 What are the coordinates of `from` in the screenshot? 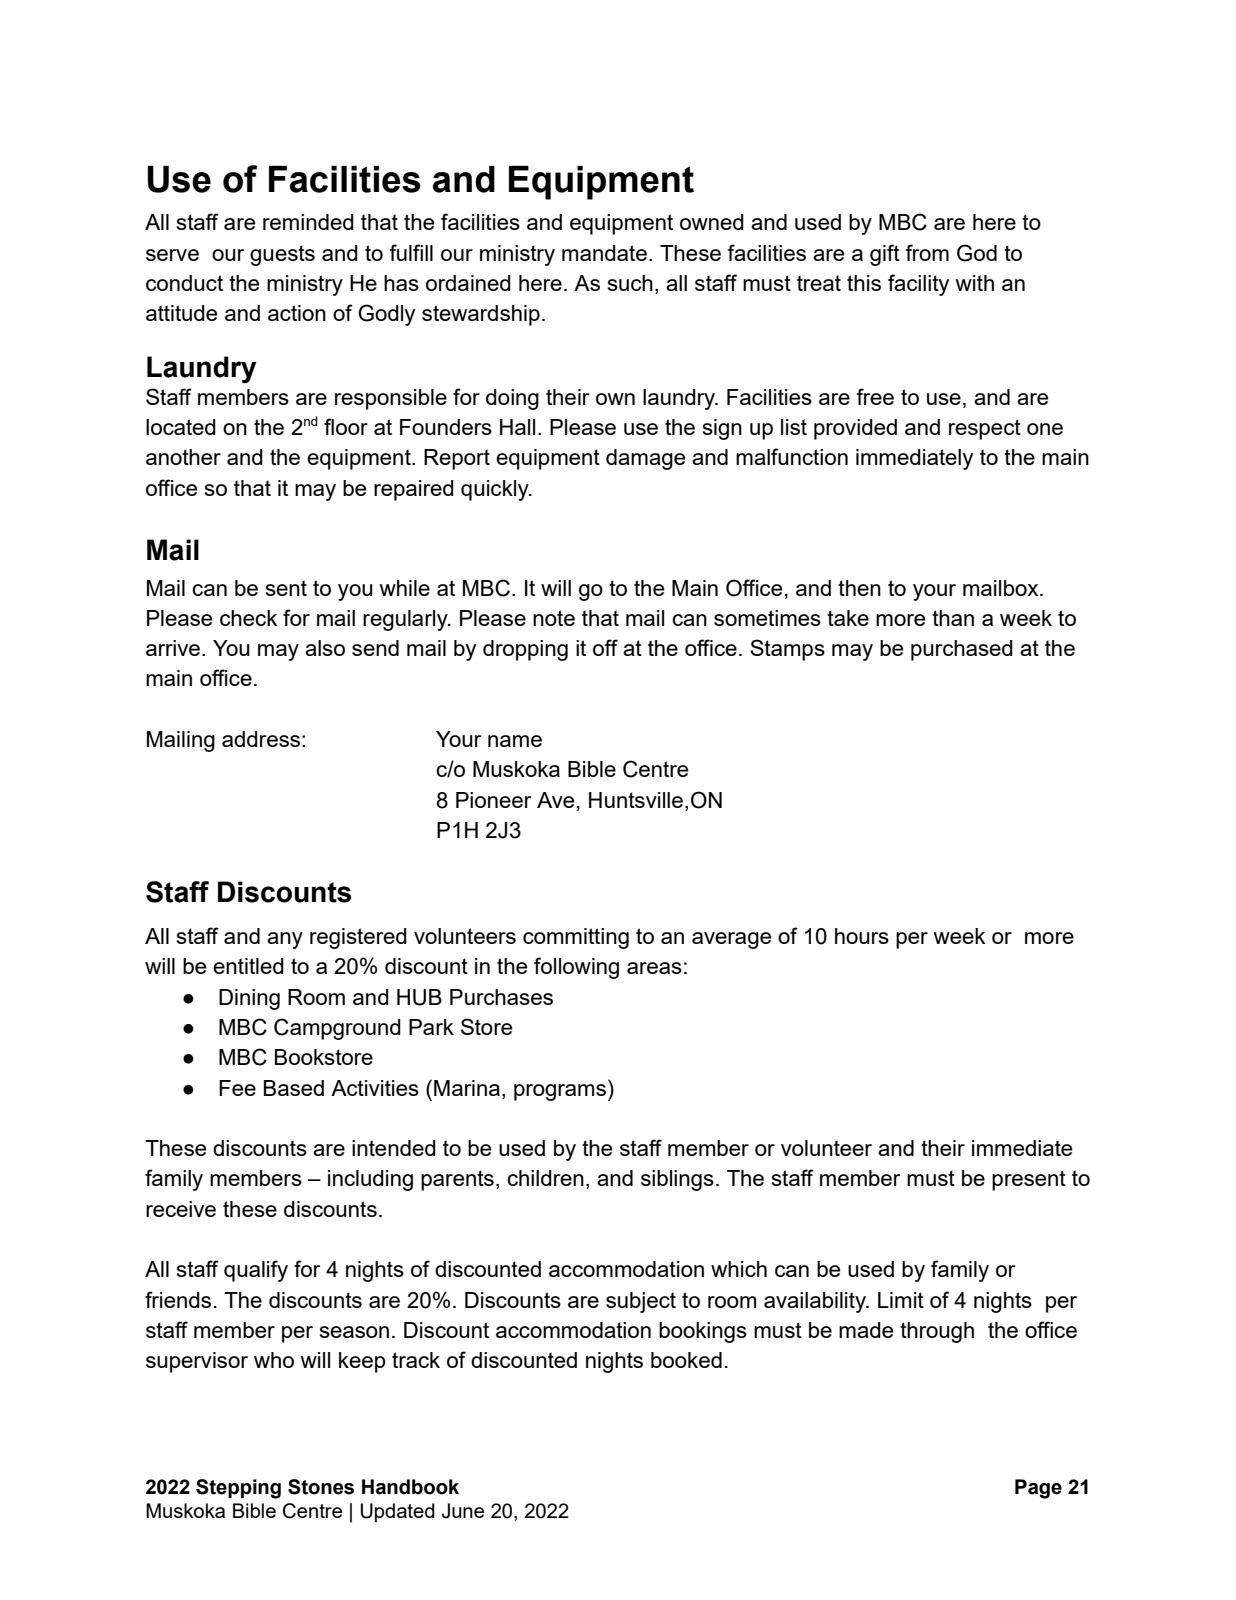 It's located at (927, 252).
